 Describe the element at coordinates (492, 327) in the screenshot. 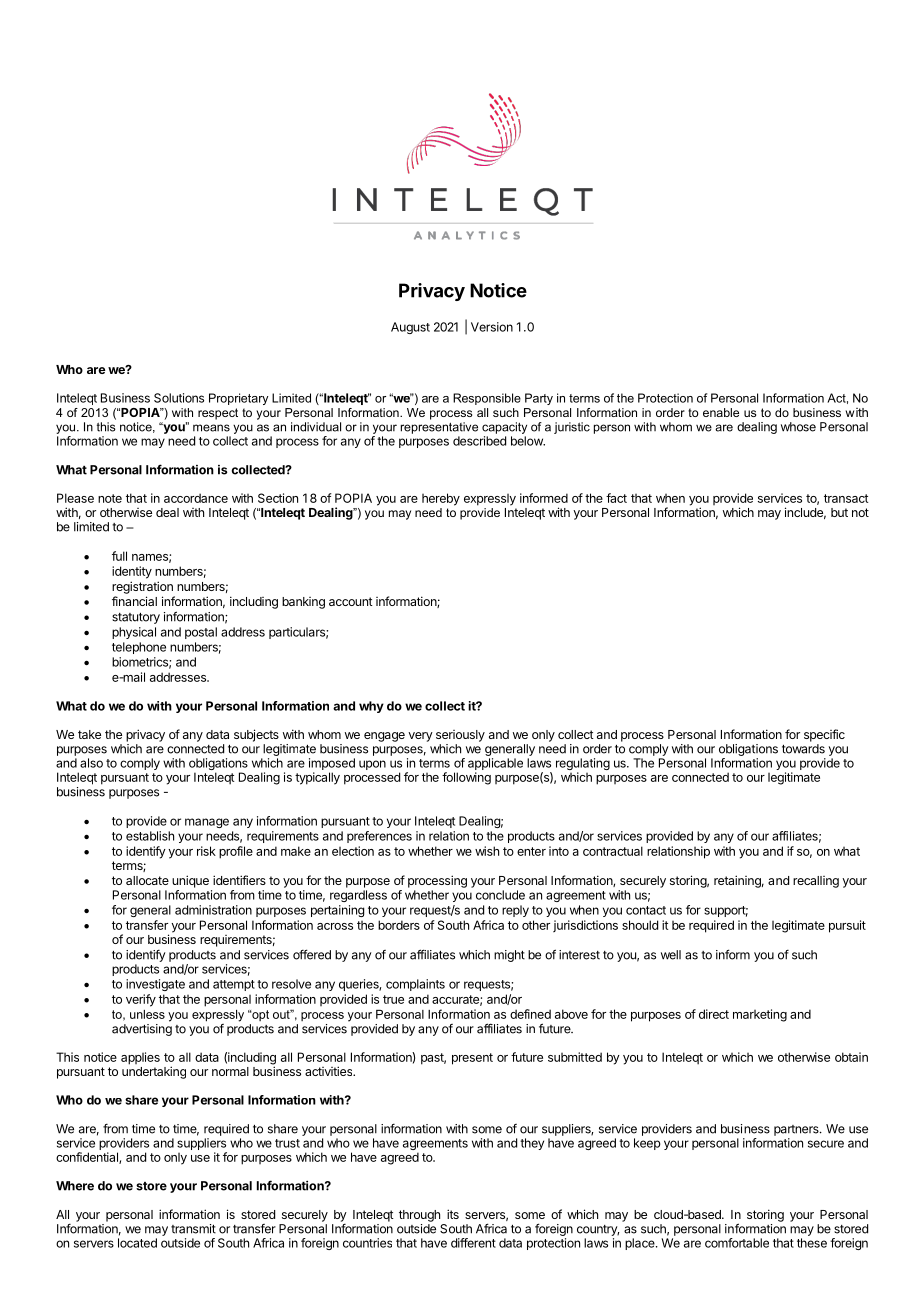

I see `Version` at that location.
